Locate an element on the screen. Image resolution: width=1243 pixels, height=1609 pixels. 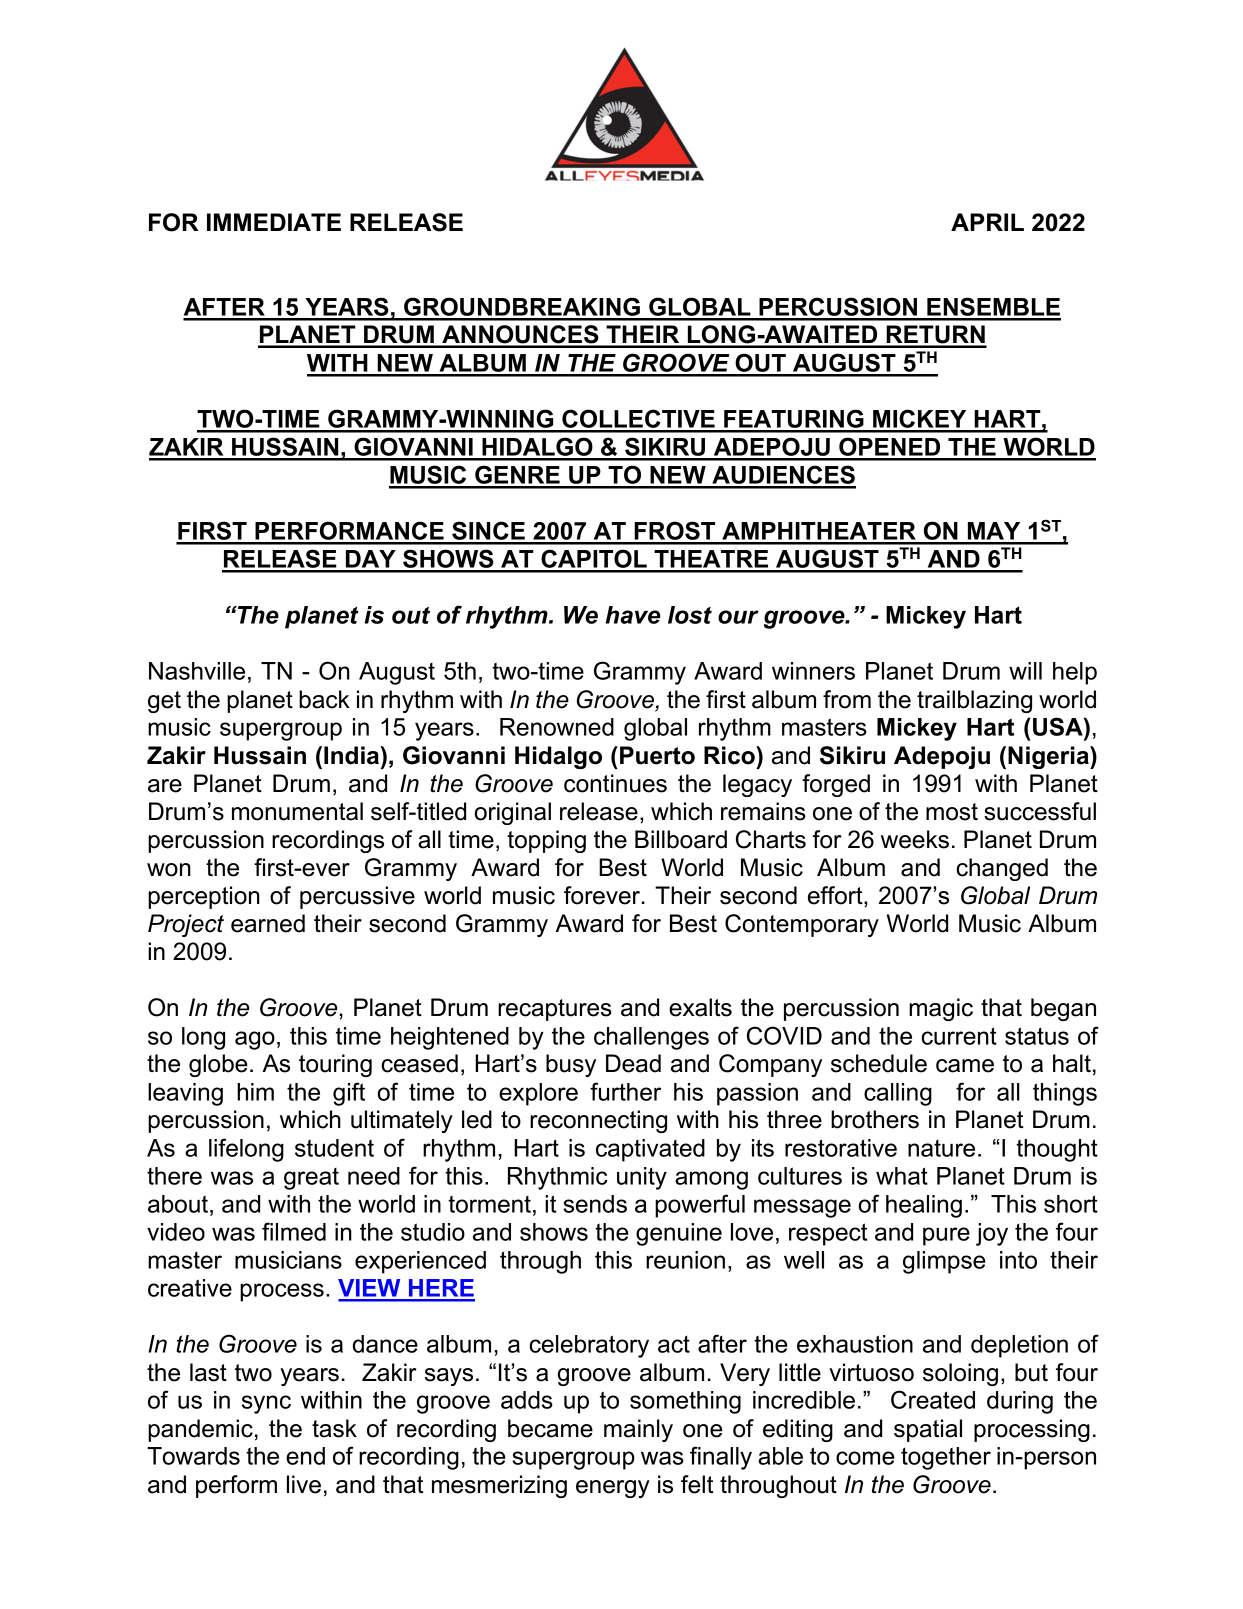
Billboard is located at coordinates (681, 839).
